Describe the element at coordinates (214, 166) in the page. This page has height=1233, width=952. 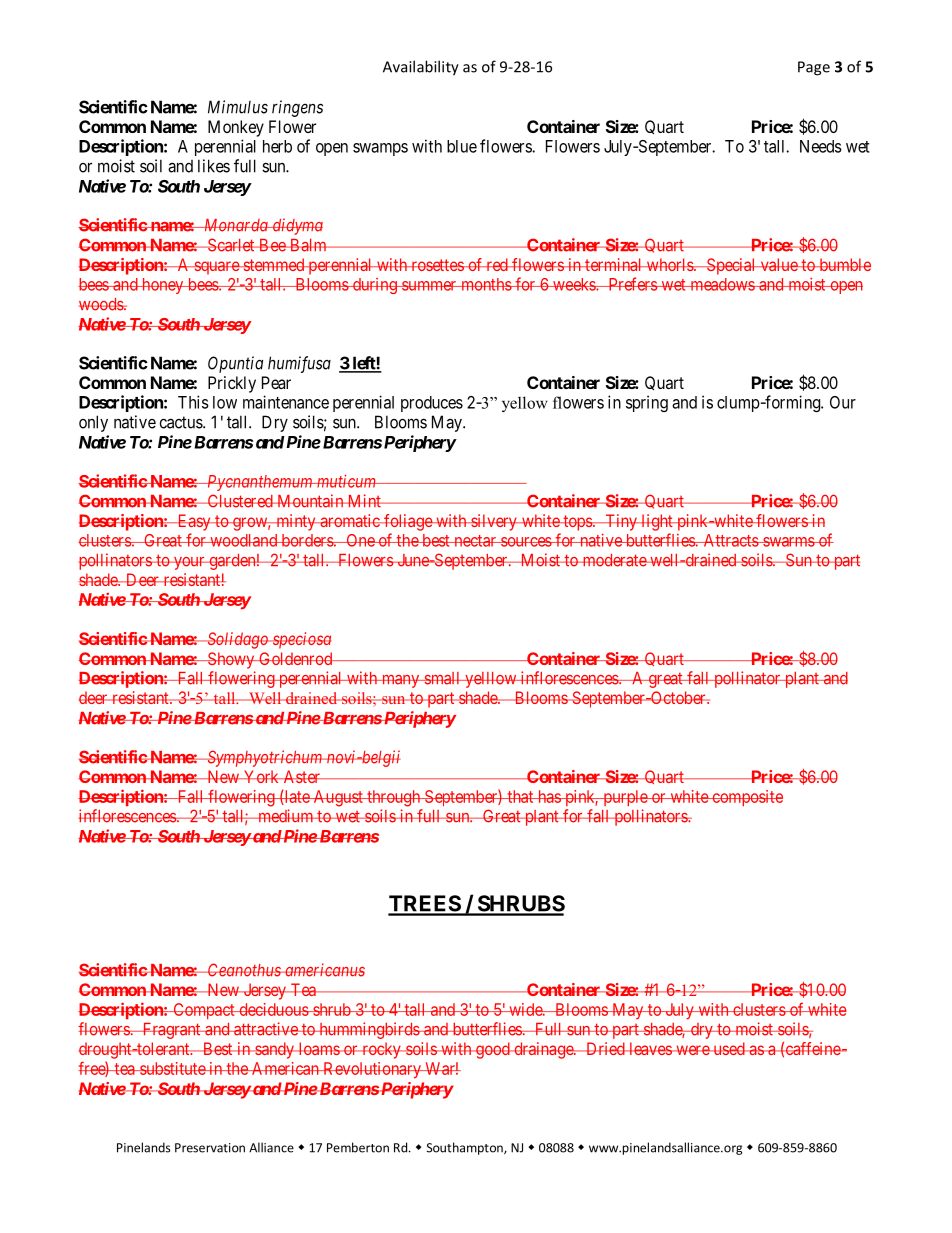
I see `likes` at that location.
